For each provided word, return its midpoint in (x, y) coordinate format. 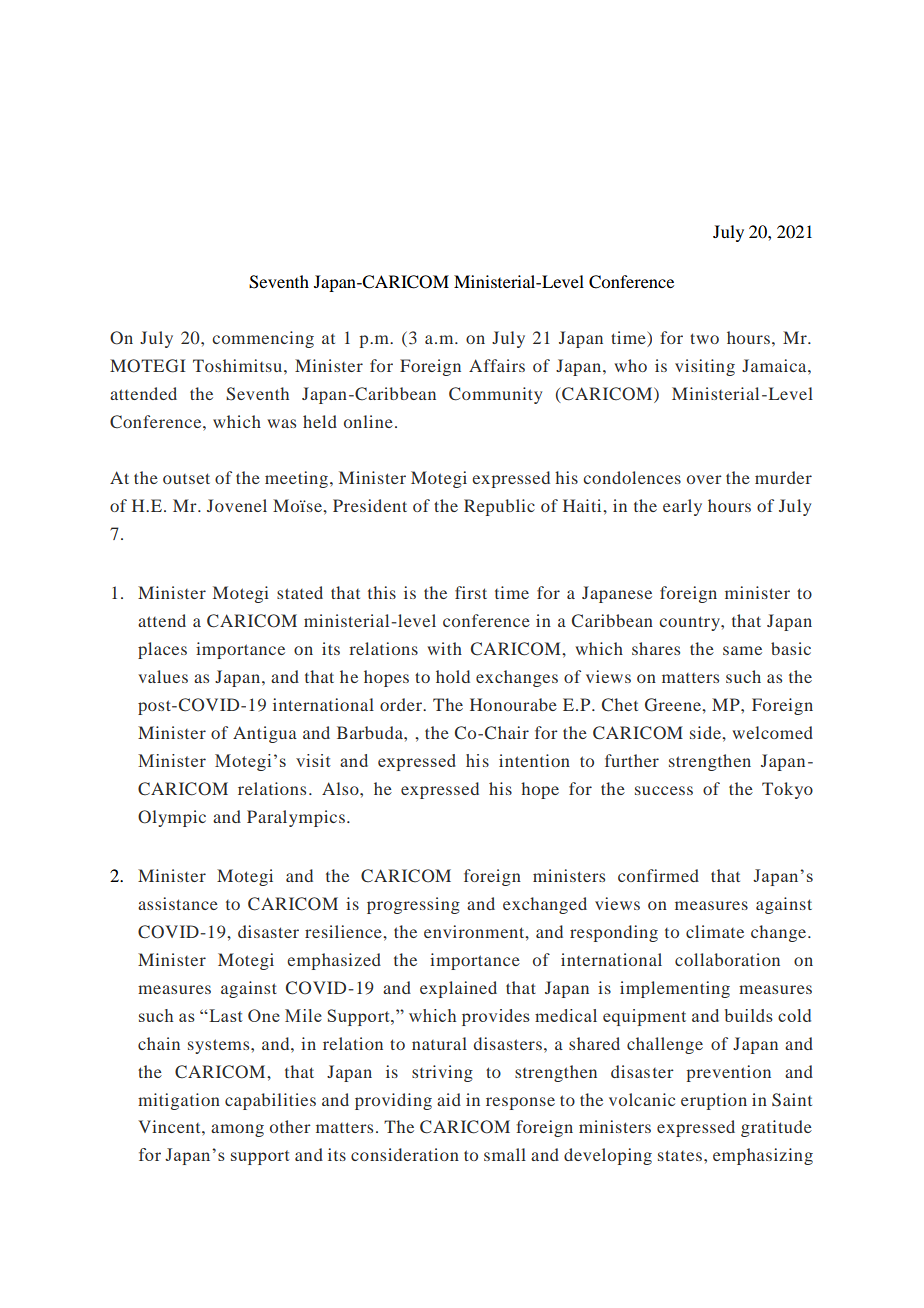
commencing (263, 339)
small (505, 1154)
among (237, 1130)
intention (534, 760)
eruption (714, 1101)
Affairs (497, 365)
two (704, 338)
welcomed (772, 732)
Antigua (265, 734)
